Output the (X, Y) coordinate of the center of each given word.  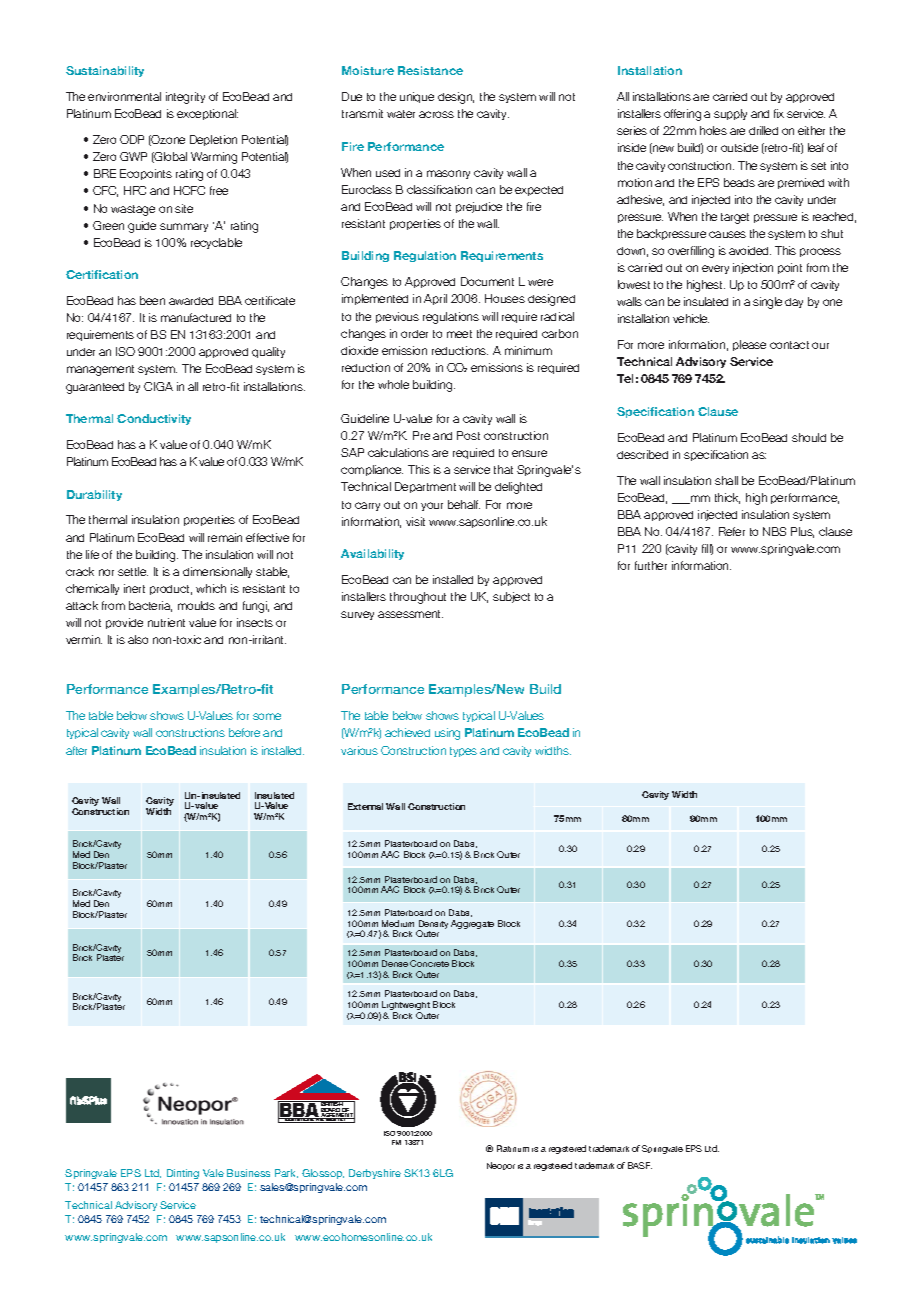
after (76, 750)
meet (459, 334)
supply (730, 114)
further (651, 565)
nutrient (166, 622)
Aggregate (472, 924)
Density (433, 925)
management (100, 370)
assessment (410, 614)
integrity (185, 98)
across (436, 114)
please (749, 345)
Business (248, 1173)
